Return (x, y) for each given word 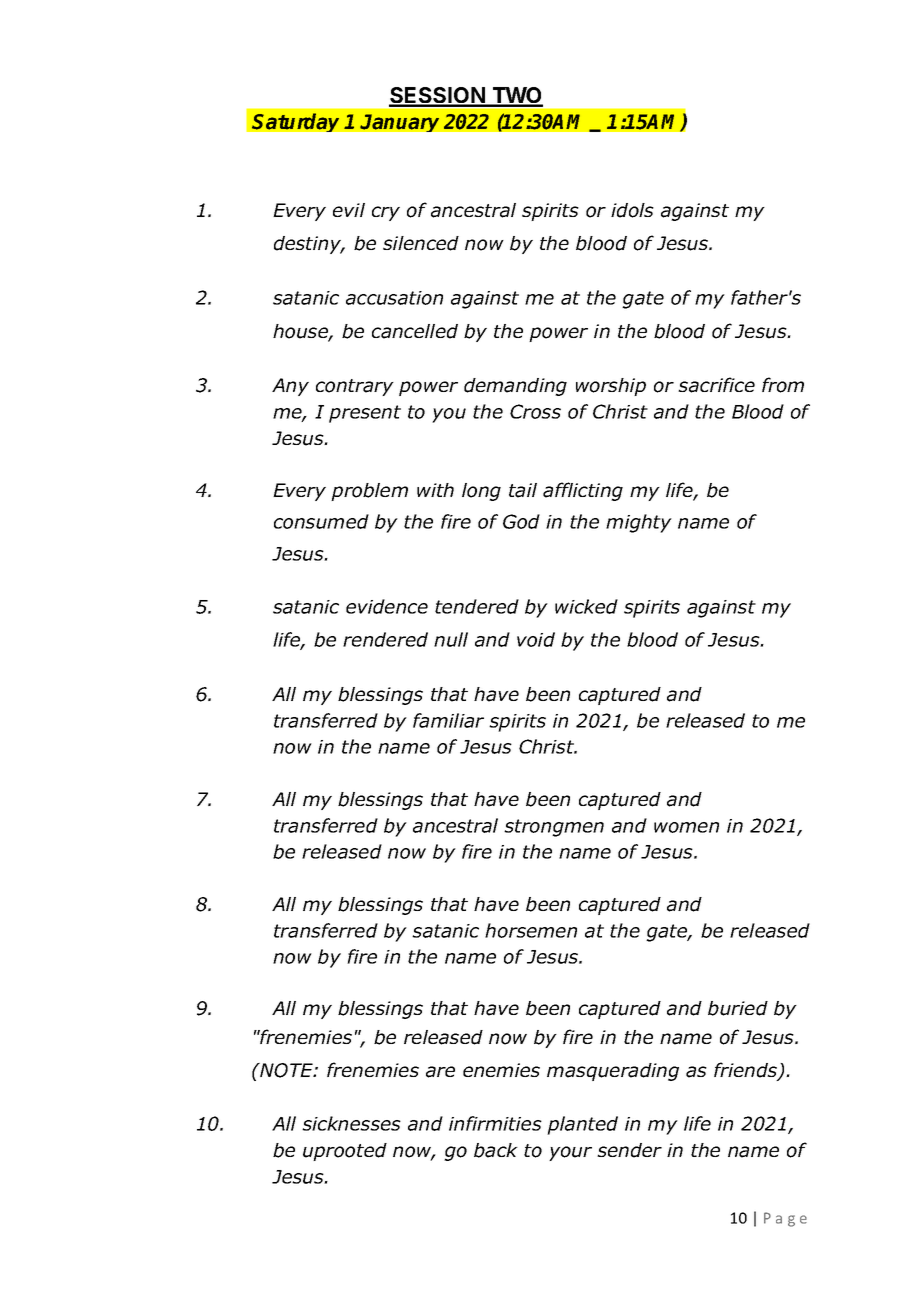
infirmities (495, 1123)
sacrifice (716, 385)
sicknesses (351, 1123)
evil (349, 210)
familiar (448, 720)
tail (523, 490)
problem (369, 492)
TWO (516, 96)
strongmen (554, 828)
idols (632, 210)
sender (629, 1150)
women (686, 827)
